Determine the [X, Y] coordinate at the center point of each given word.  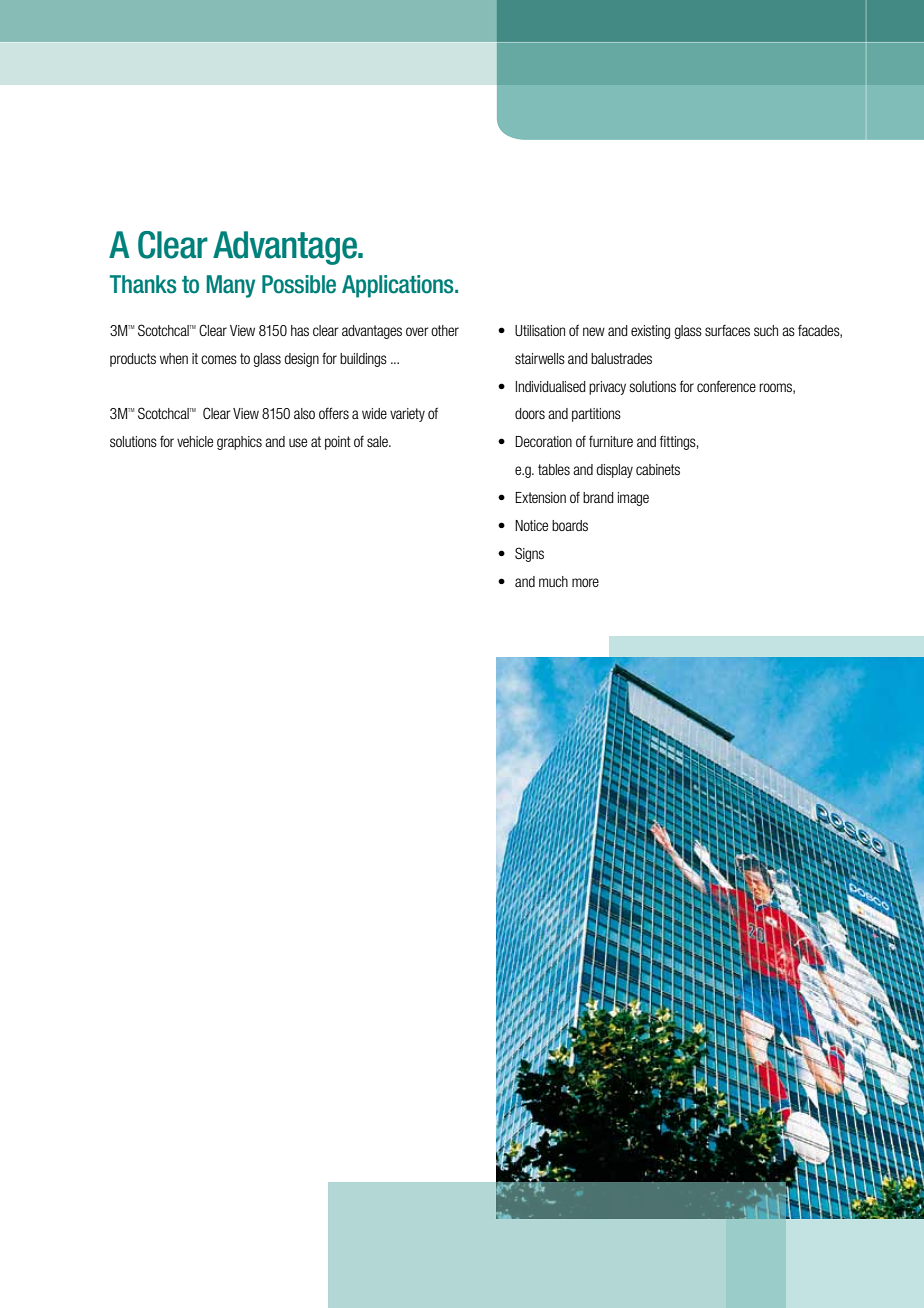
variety [407, 415]
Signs [529, 554]
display [614, 471]
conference [726, 386]
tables [554, 469]
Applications [399, 286]
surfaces [727, 330]
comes [219, 359]
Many [230, 286]
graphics [239, 443]
